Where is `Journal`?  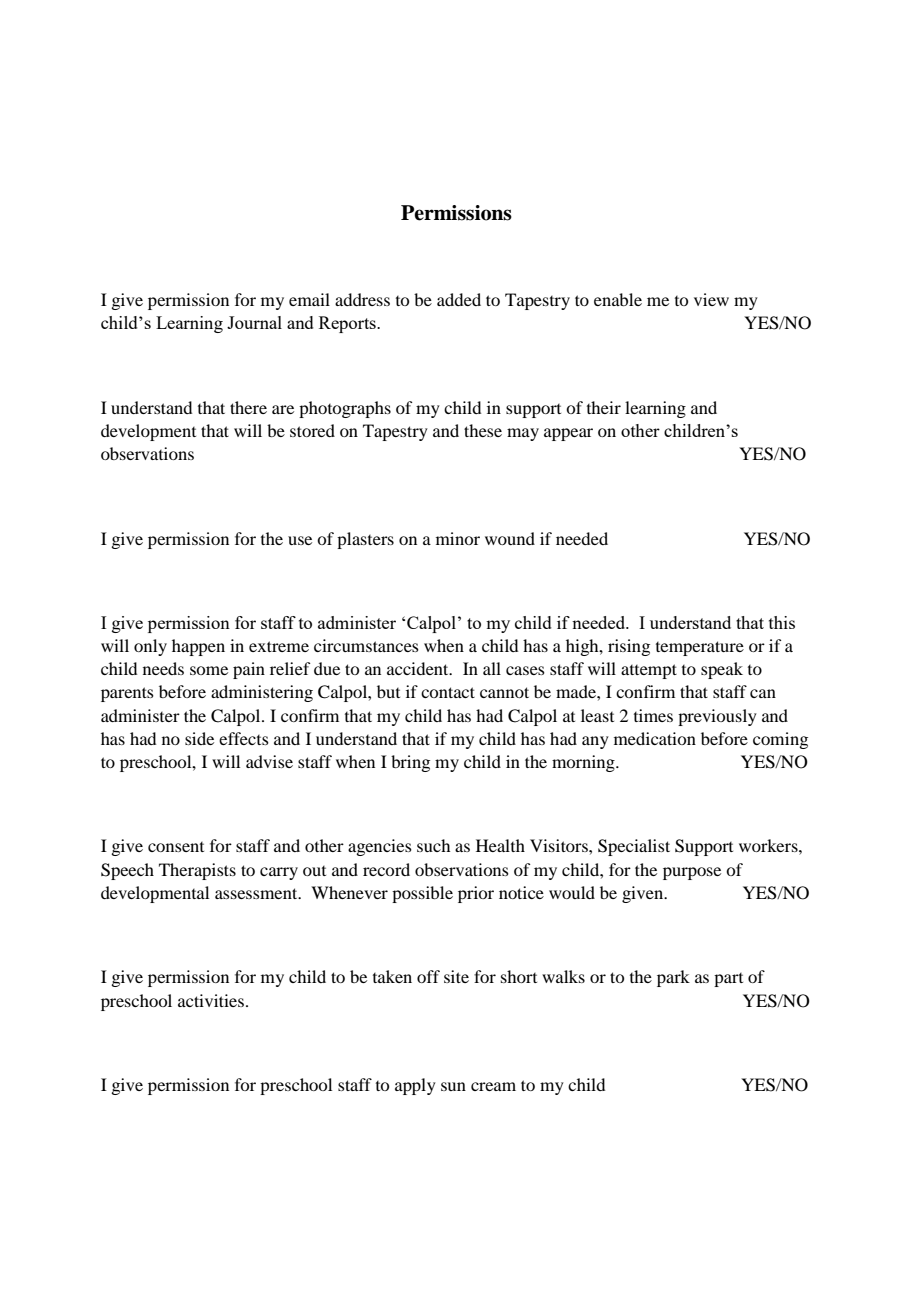 Journal is located at coordinates (254, 322).
